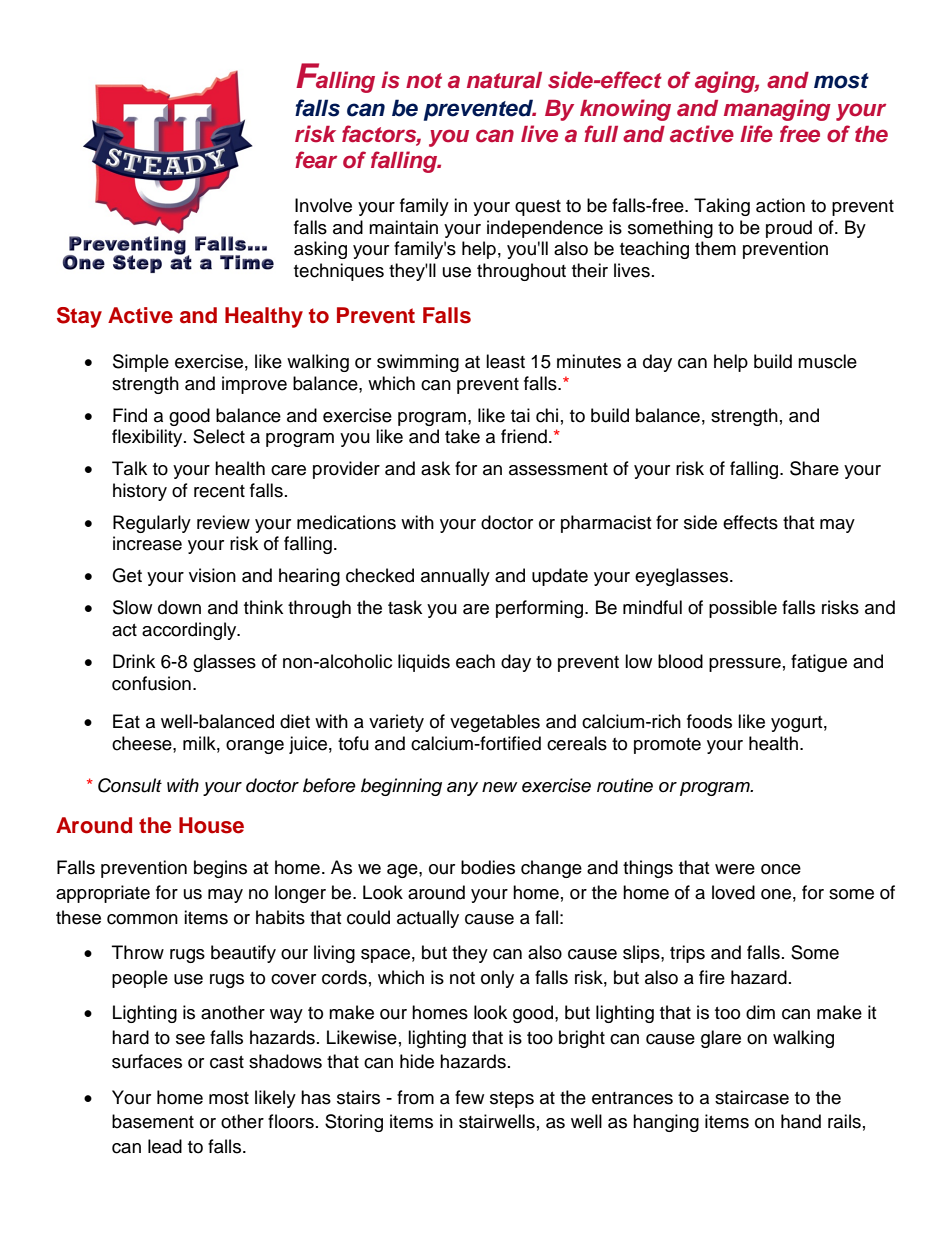 The image size is (952, 1233). Describe the element at coordinates (756, 134) in the page. I see `life` at that location.
